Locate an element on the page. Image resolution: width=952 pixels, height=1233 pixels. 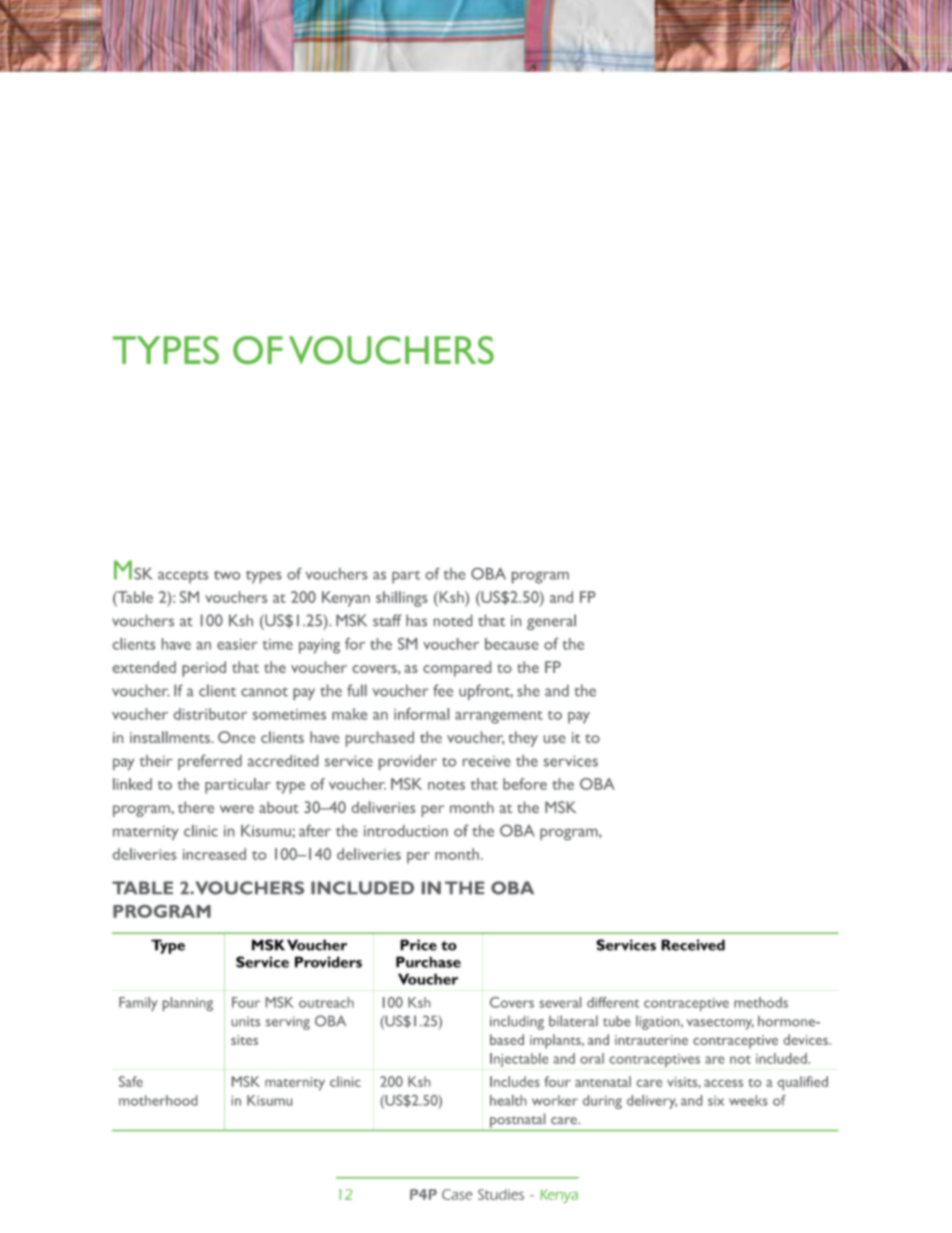
introduction is located at coordinates (406, 831).
